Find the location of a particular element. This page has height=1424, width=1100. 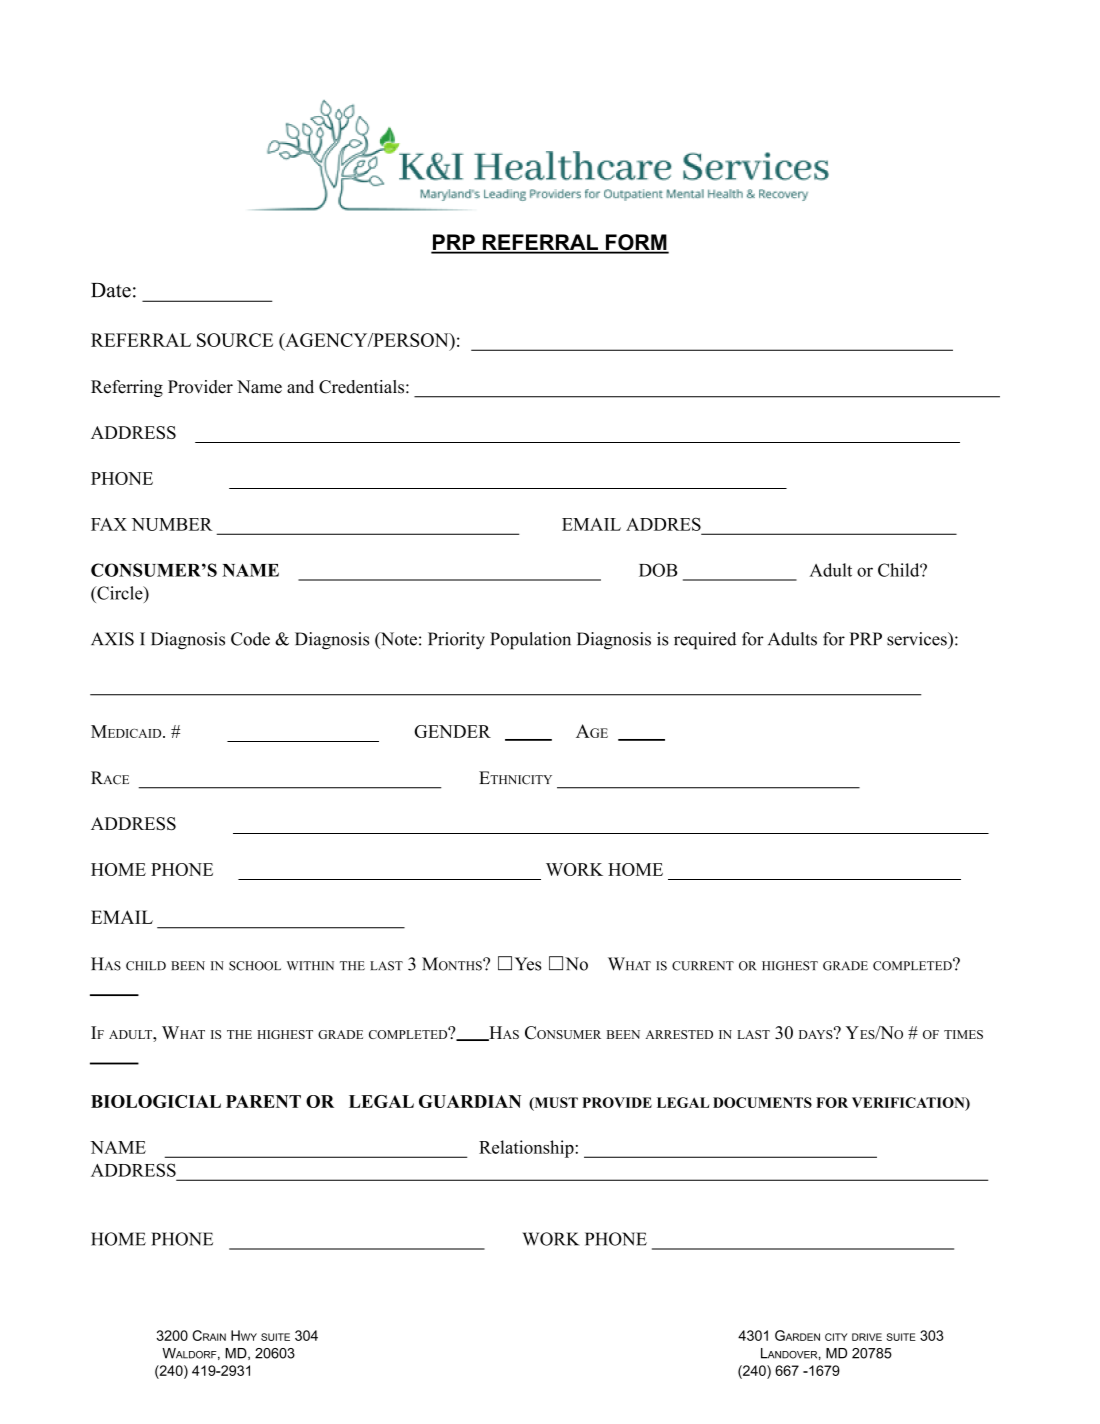

DOB is located at coordinates (658, 570).
